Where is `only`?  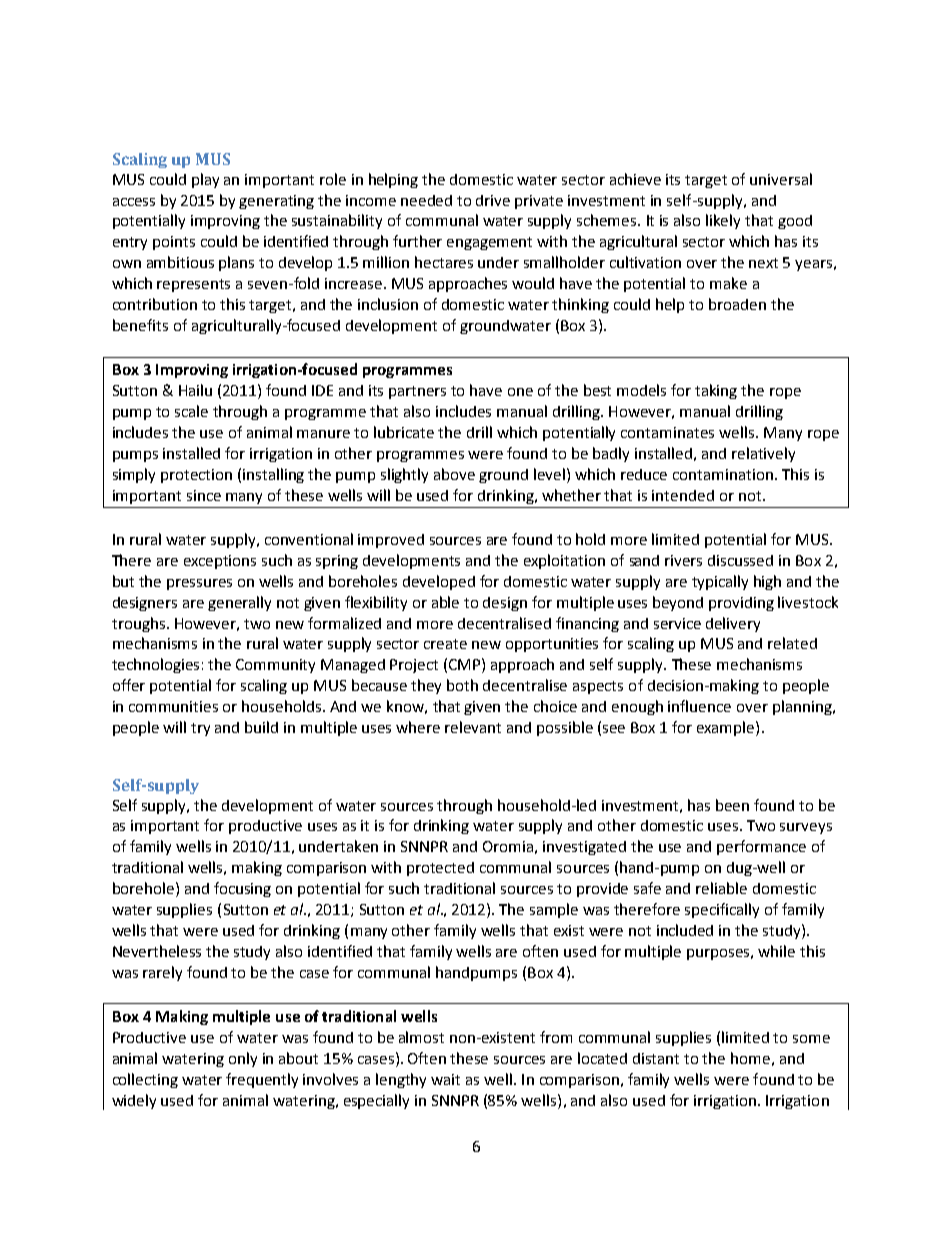 only is located at coordinates (243, 1059).
